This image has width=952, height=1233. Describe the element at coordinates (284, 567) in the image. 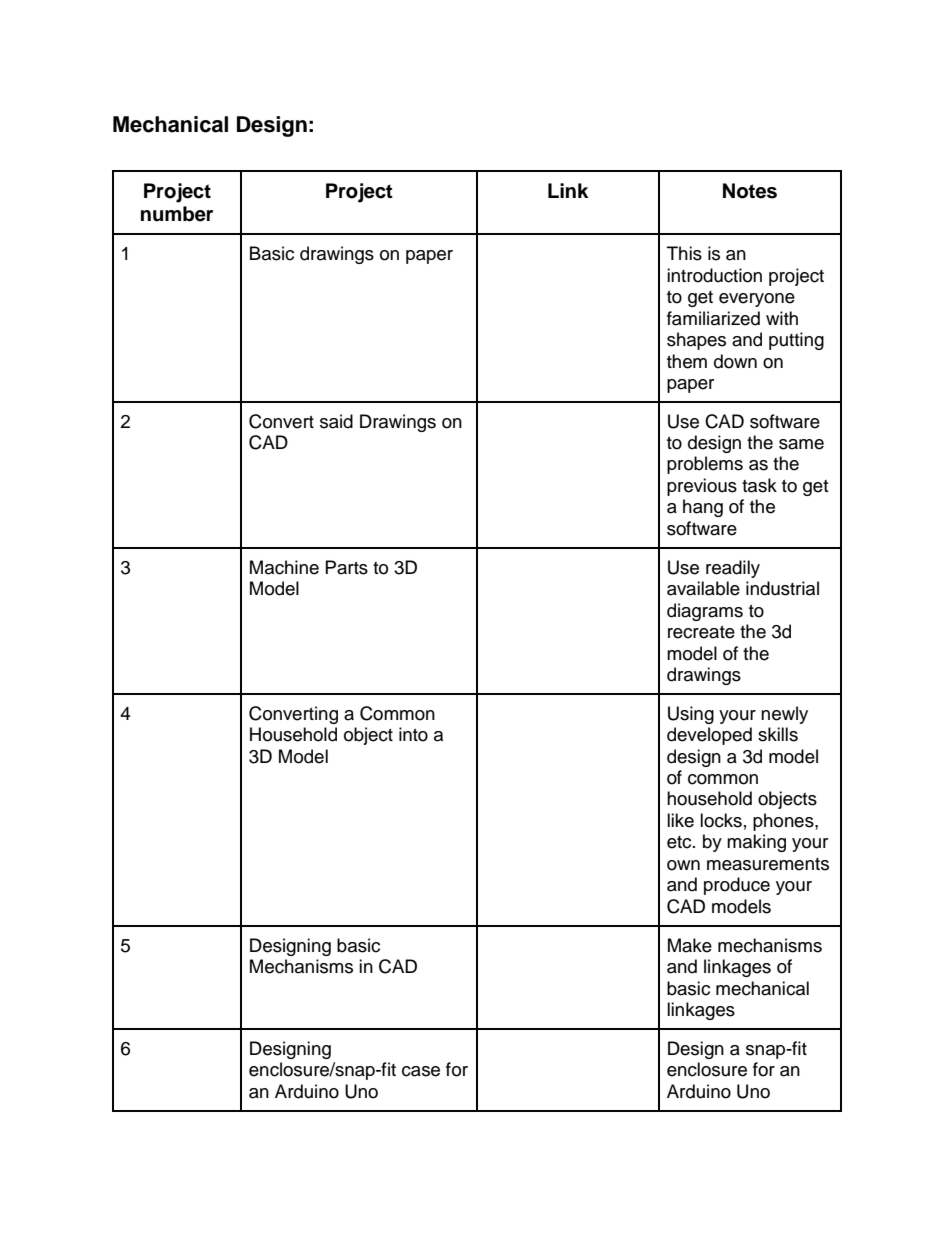

I see `Machine` at that location.
